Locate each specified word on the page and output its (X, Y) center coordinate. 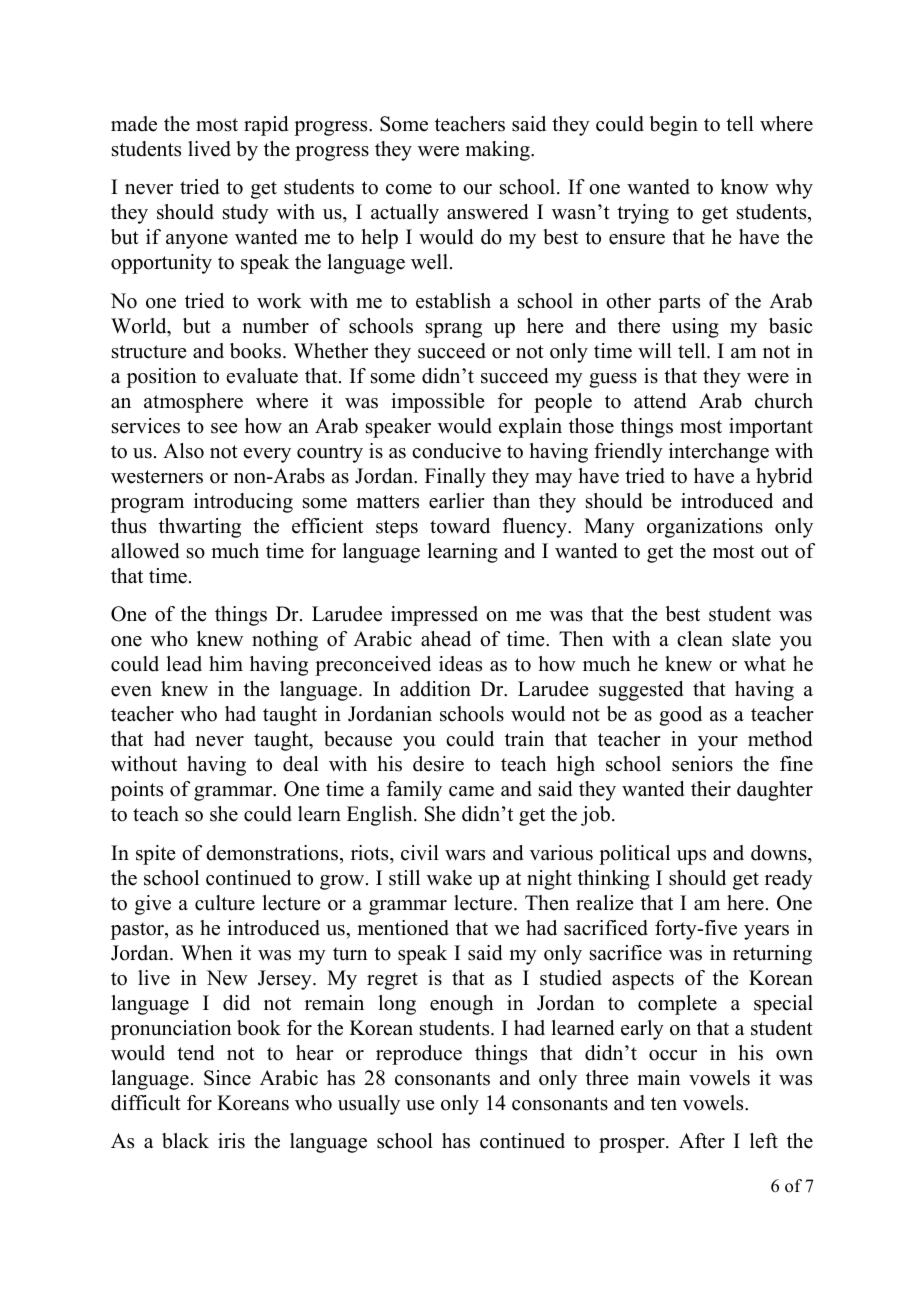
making (498, 151)
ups (691, 857)
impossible (438, 403)
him (226, 663)
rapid (266, 126)
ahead (446, 639)
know (745, 187)
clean (700, 639)
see (224, 428)
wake (449, 878)
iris (231, 1141)
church (784, 401)
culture (225, 903)
